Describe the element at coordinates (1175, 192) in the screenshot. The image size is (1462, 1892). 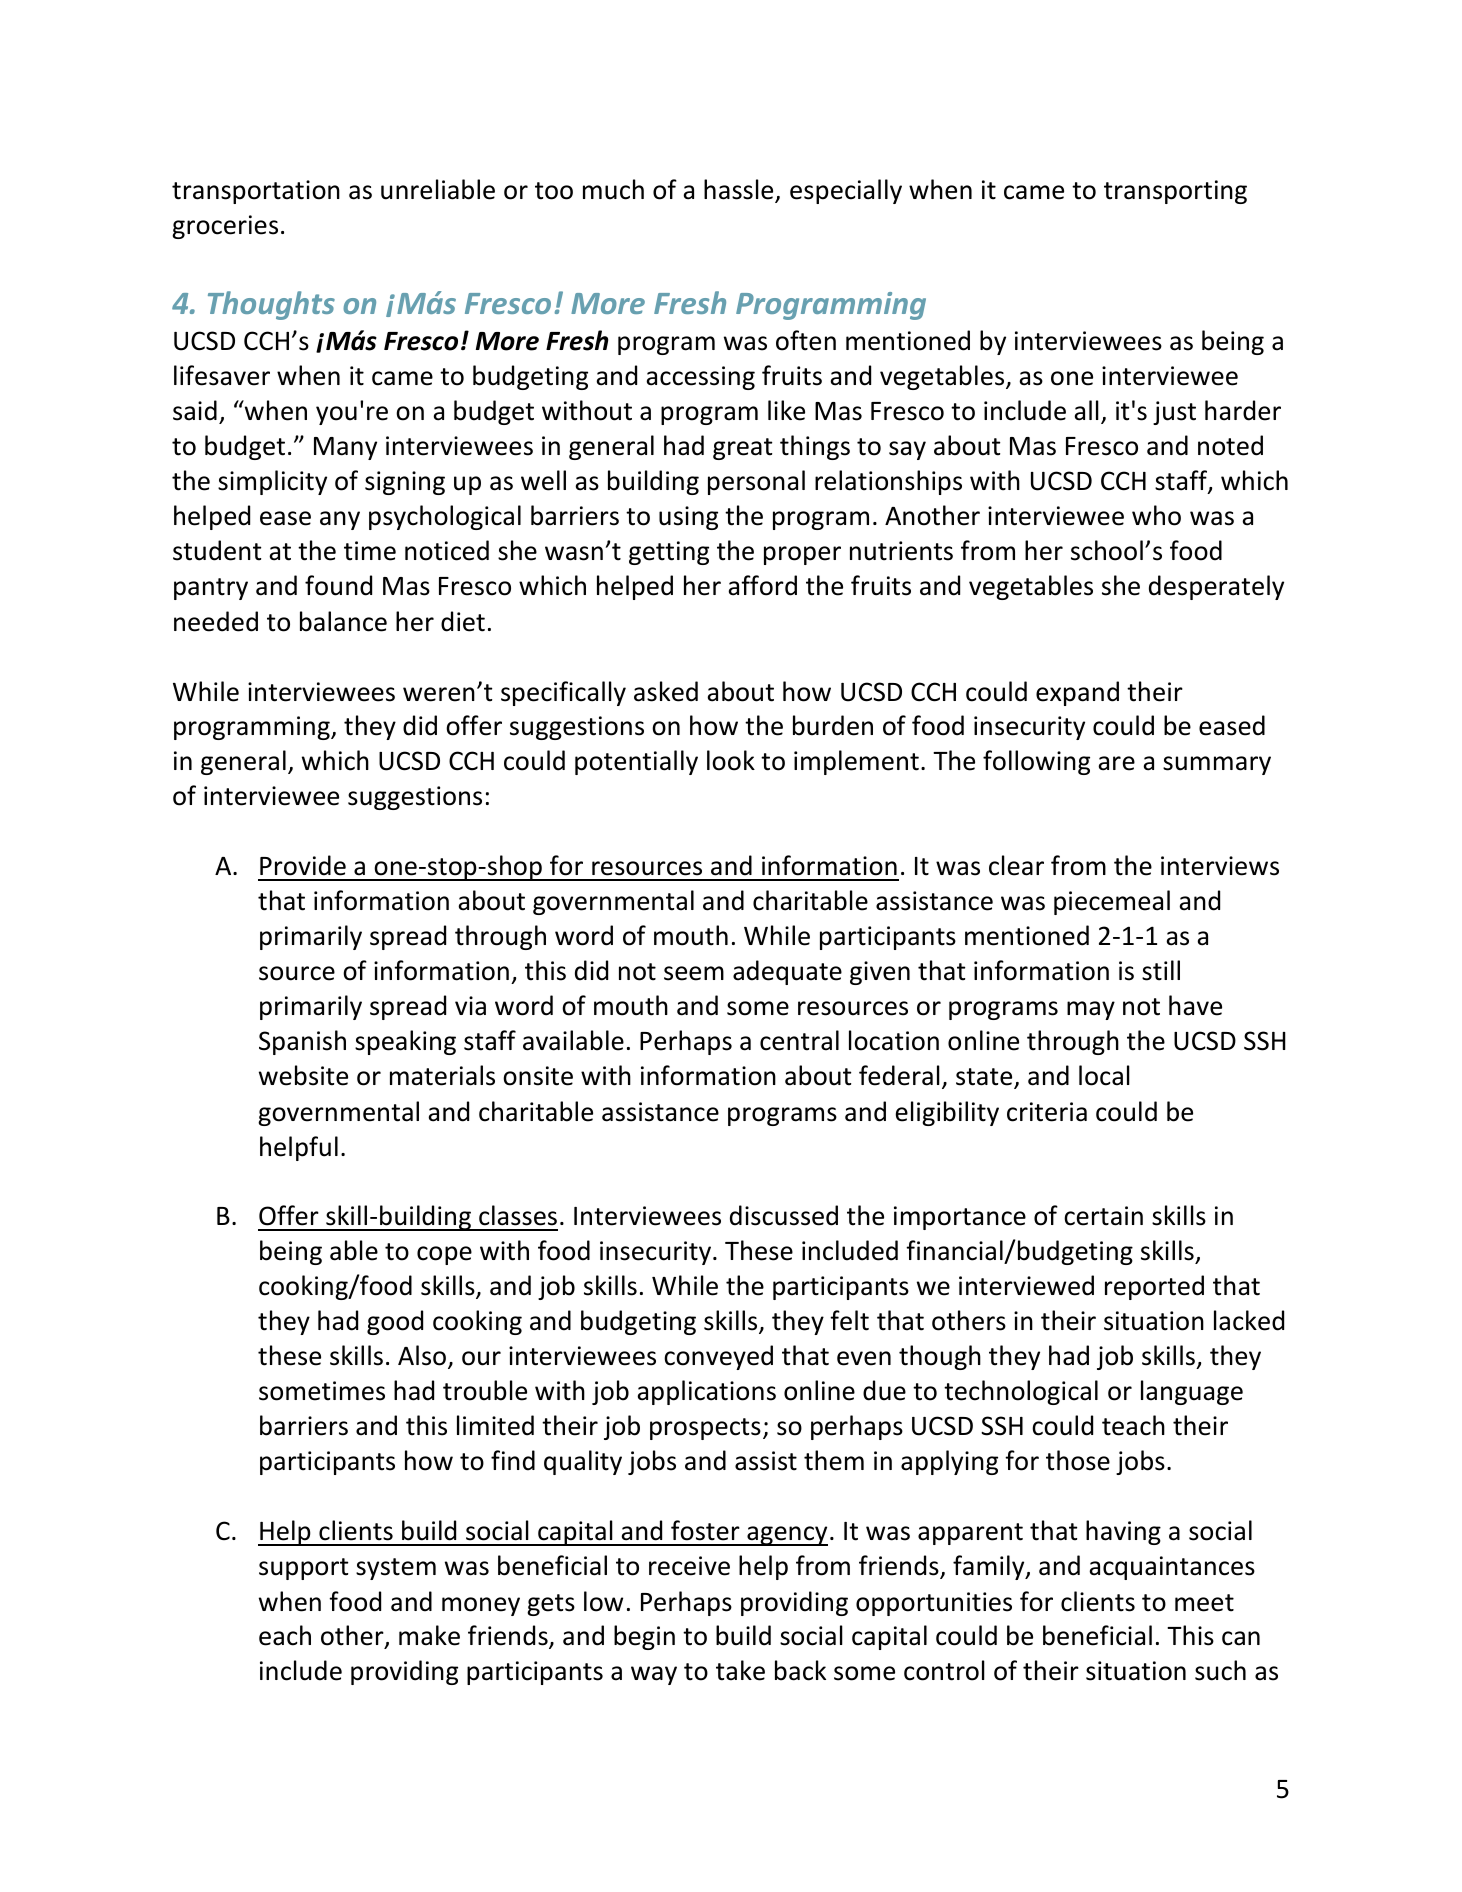
I see `transporting` at that location.
